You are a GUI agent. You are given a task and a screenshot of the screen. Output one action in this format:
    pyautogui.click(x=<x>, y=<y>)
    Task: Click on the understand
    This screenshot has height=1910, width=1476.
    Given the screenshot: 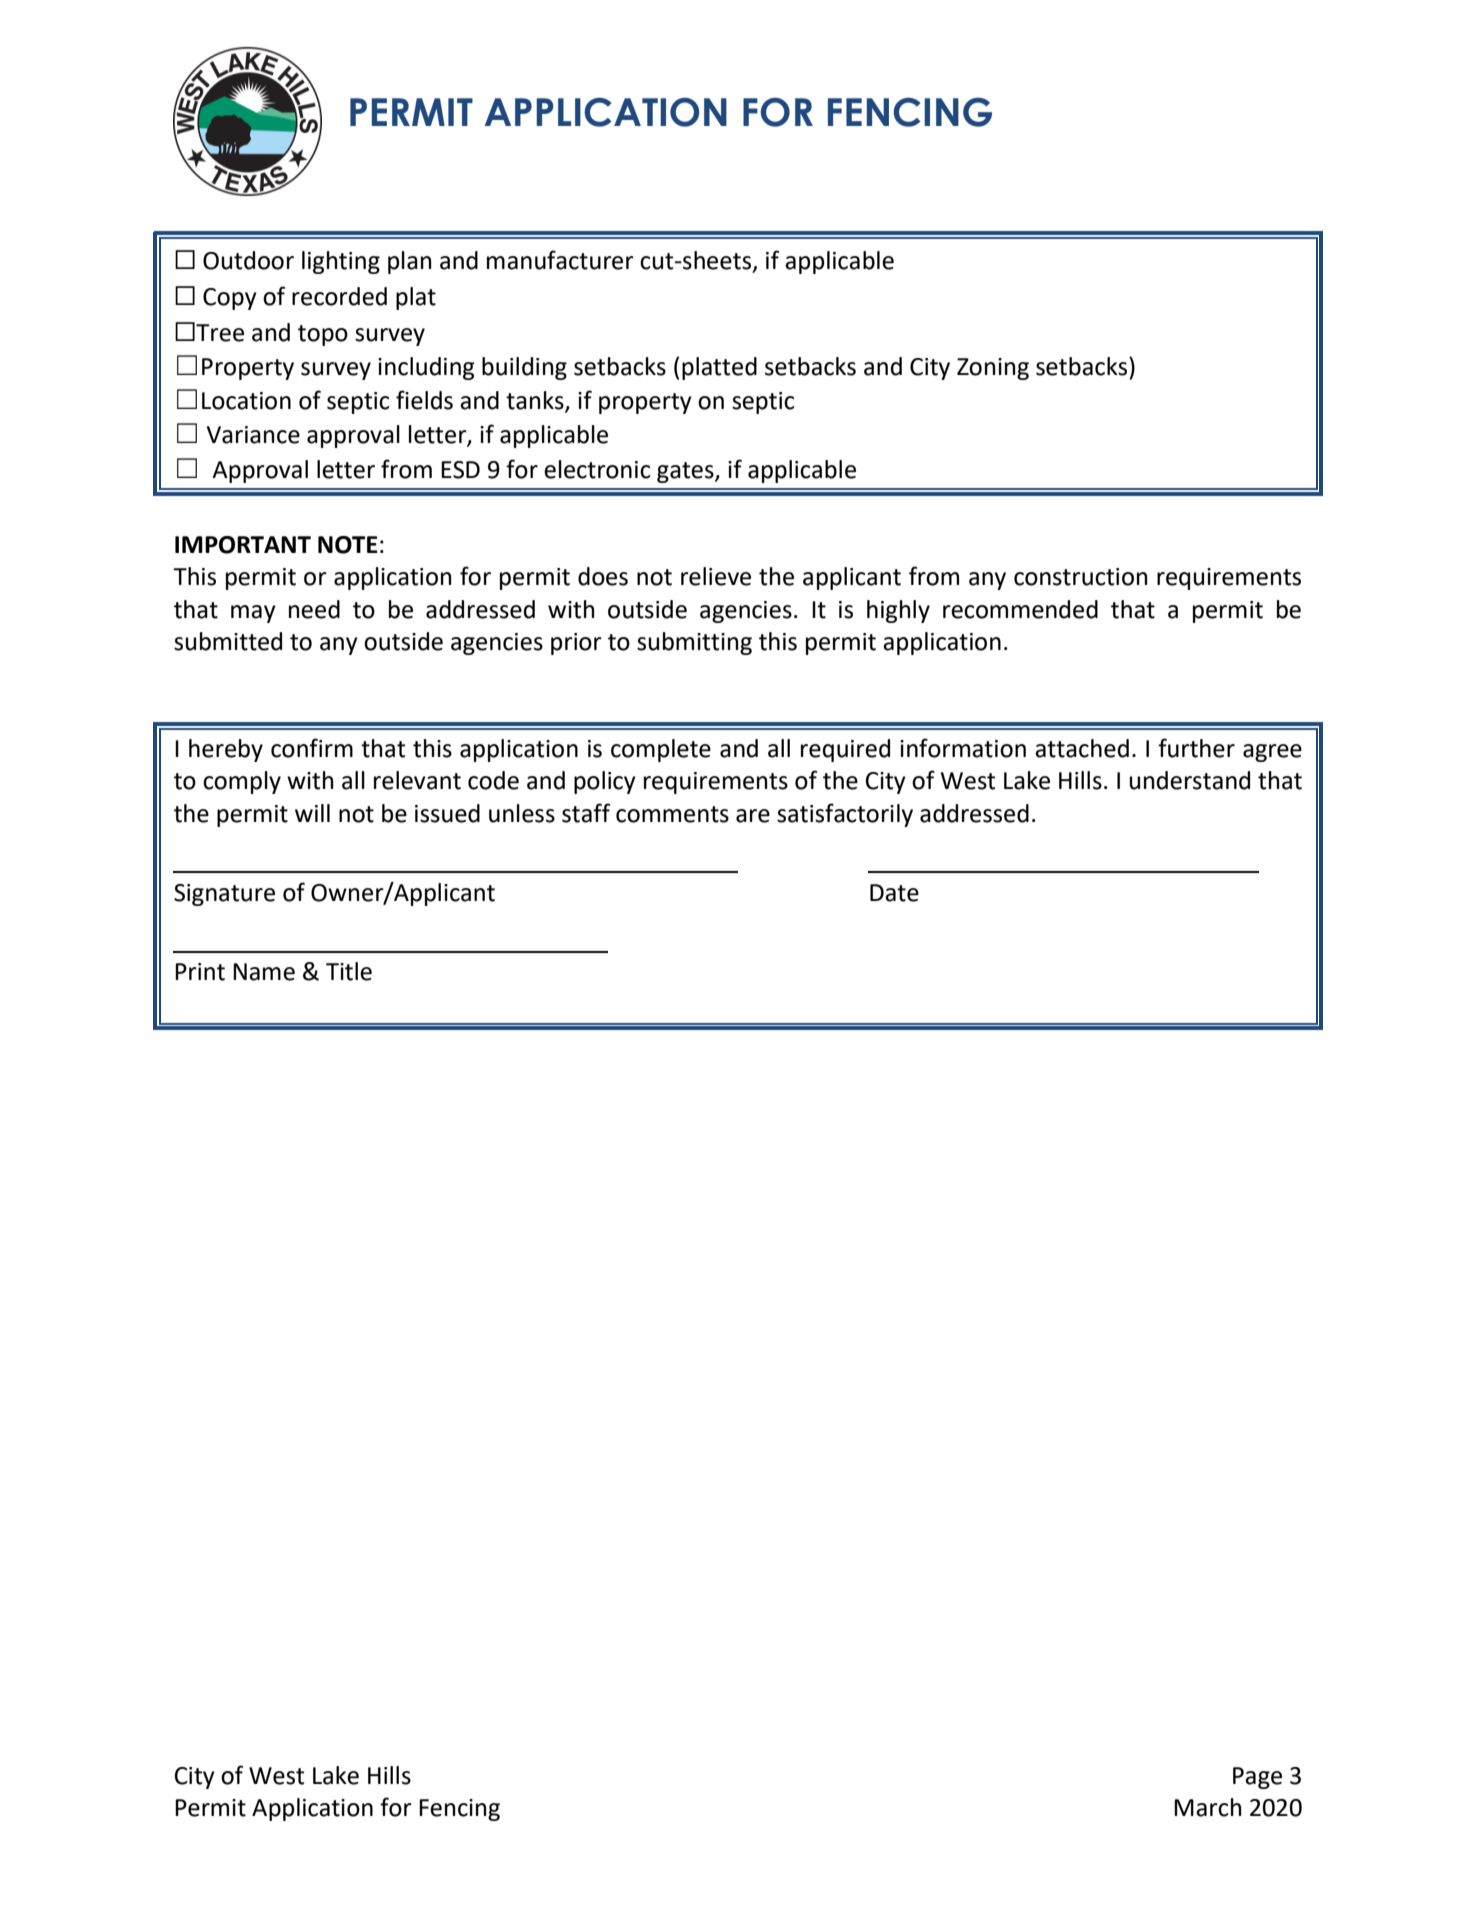 What is the action you would take?
    pyautogui.click(x=1189, y=780)
